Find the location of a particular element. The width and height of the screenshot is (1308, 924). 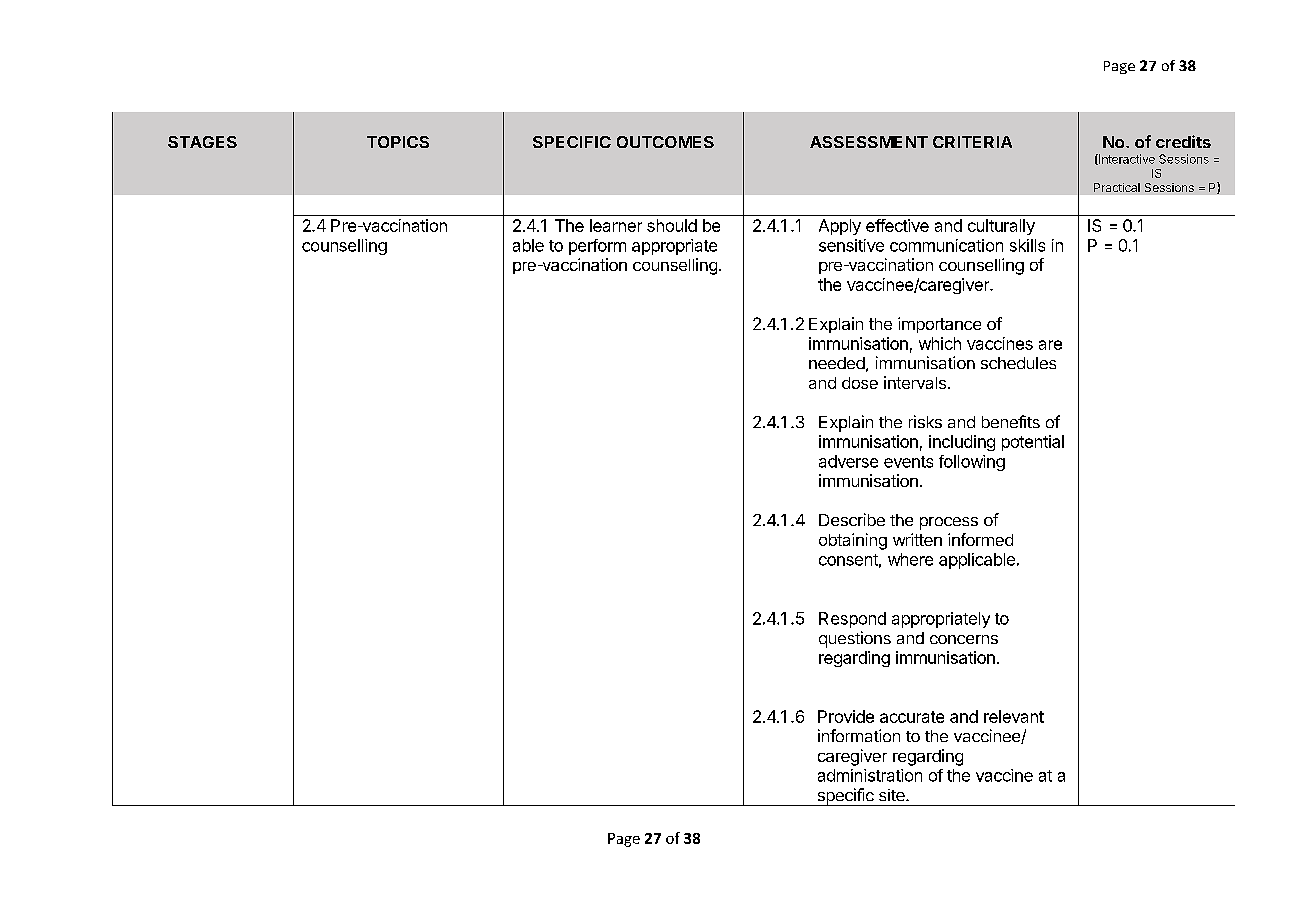

TOPICS is located at coordinates (398, 142).
